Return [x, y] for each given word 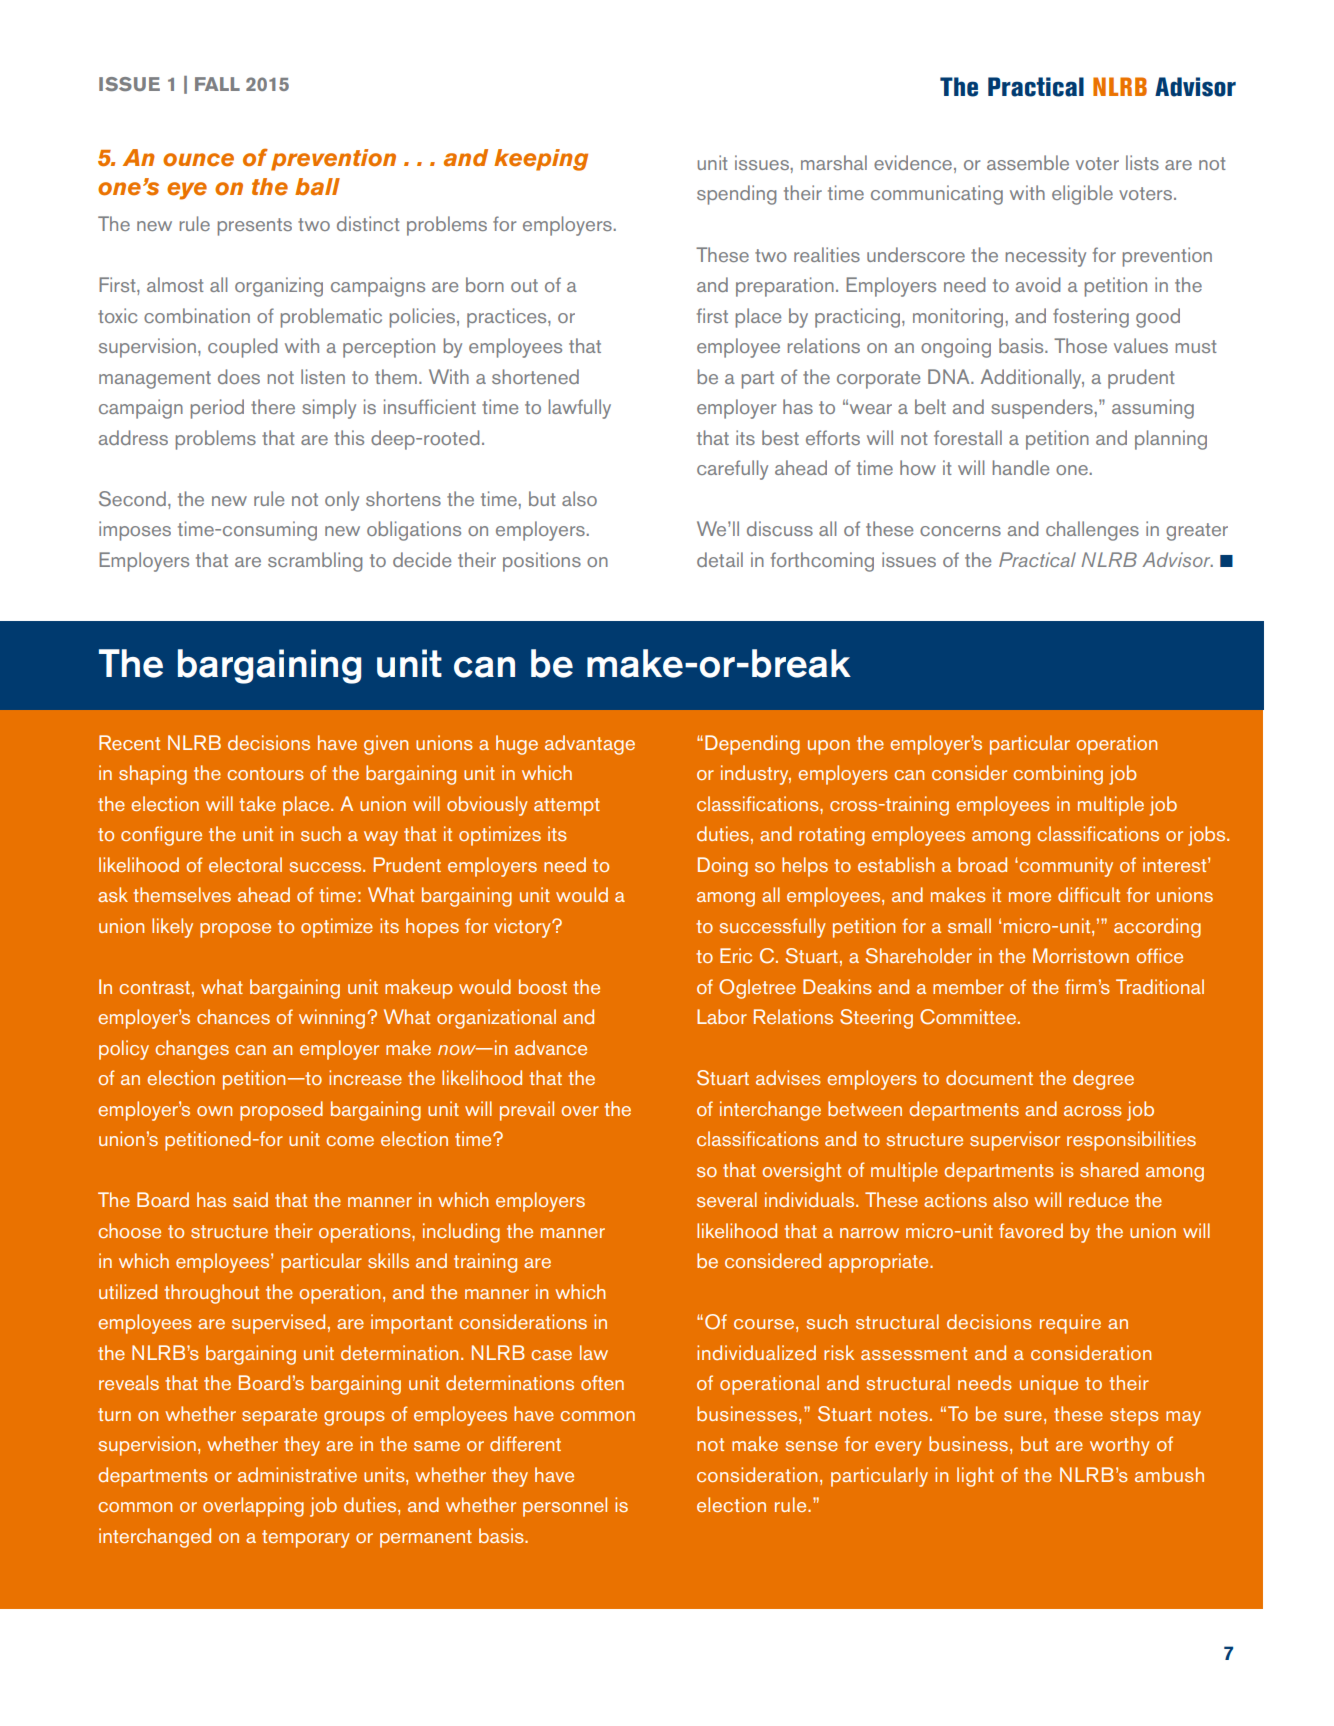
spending [736, 195]
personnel [565, 1507]
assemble [1028, 162]
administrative [297, 1474]
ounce [198, 160]
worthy [1120, 1446]
